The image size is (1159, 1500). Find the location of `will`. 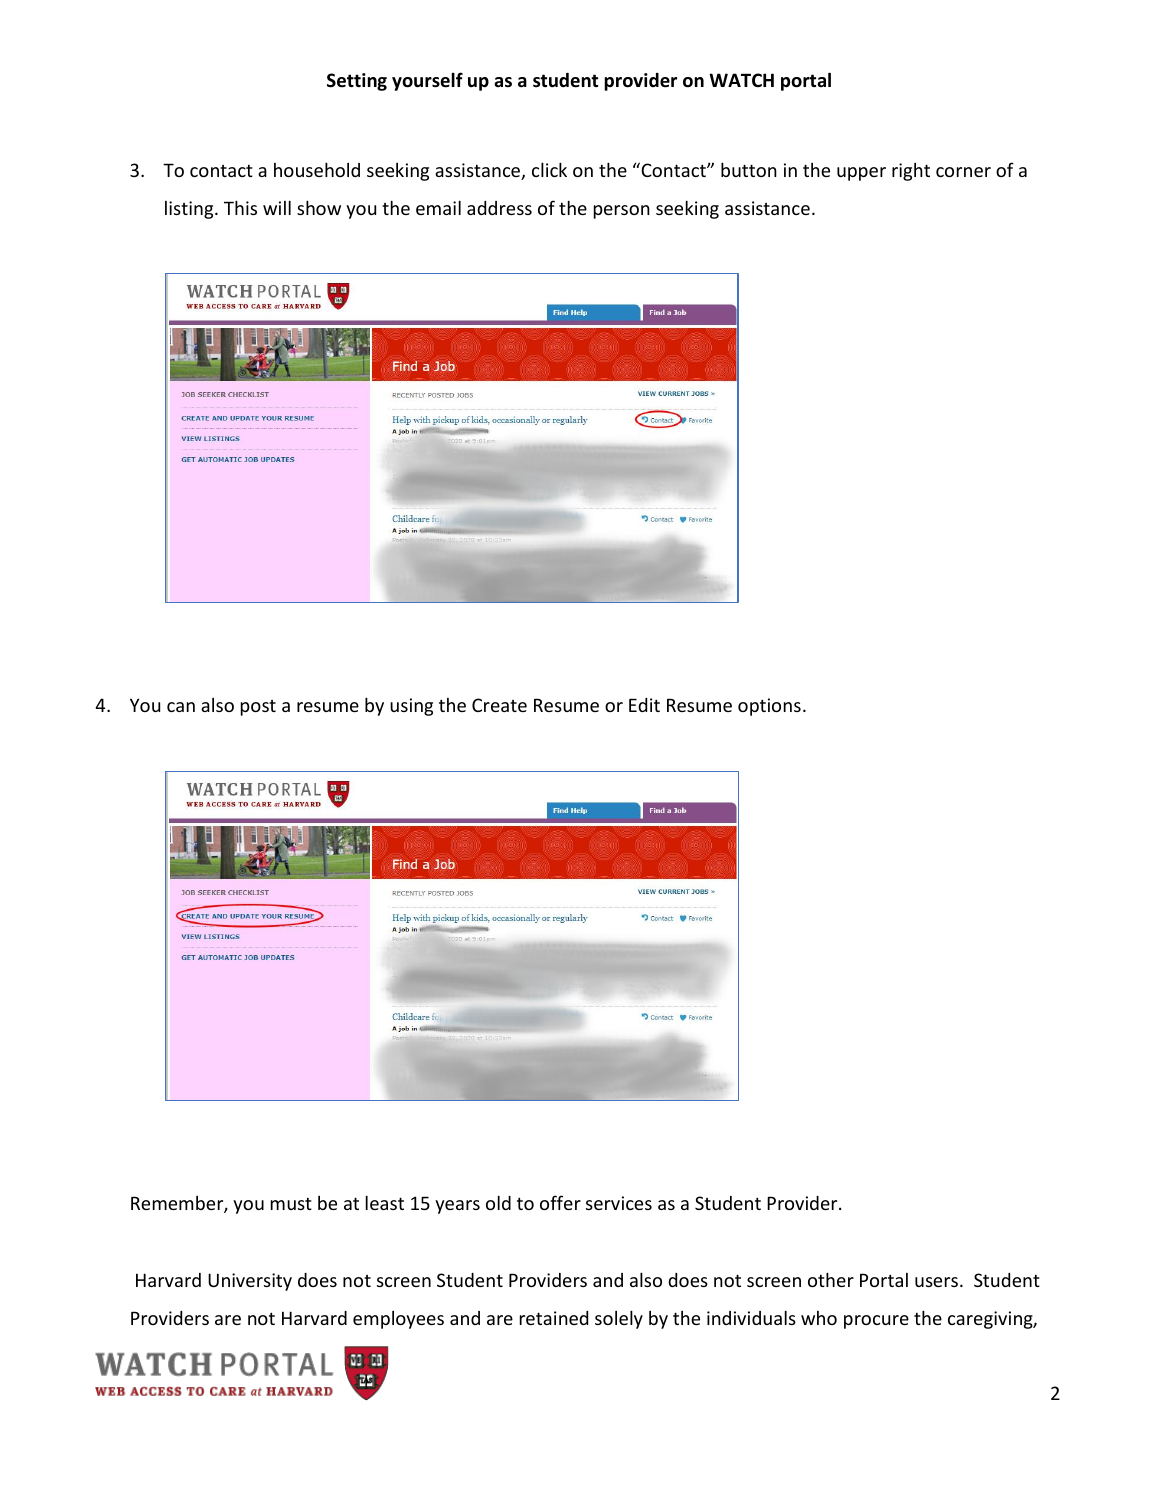

will is located at coordinates (277, 207).
